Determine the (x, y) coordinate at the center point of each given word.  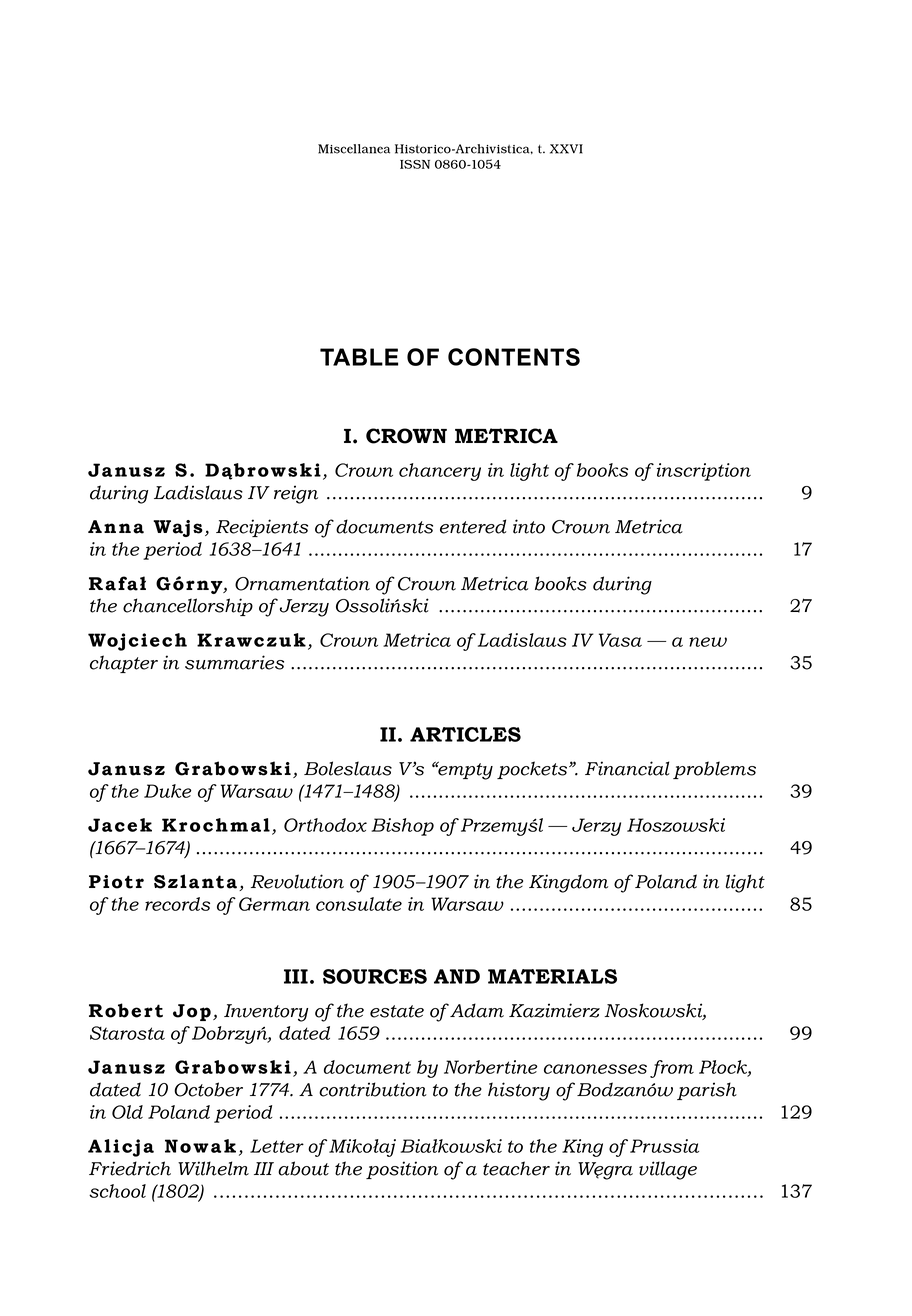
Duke (168, 791)
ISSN (415, 164)
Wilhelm (213, 1168)
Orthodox (325, 825)
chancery (440, 472)
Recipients (262, 528)
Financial (627, 768)
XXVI (566, 149)
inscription (704, 472)
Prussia (664, 1146)
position (402, 1170)
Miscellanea (354, 149)
